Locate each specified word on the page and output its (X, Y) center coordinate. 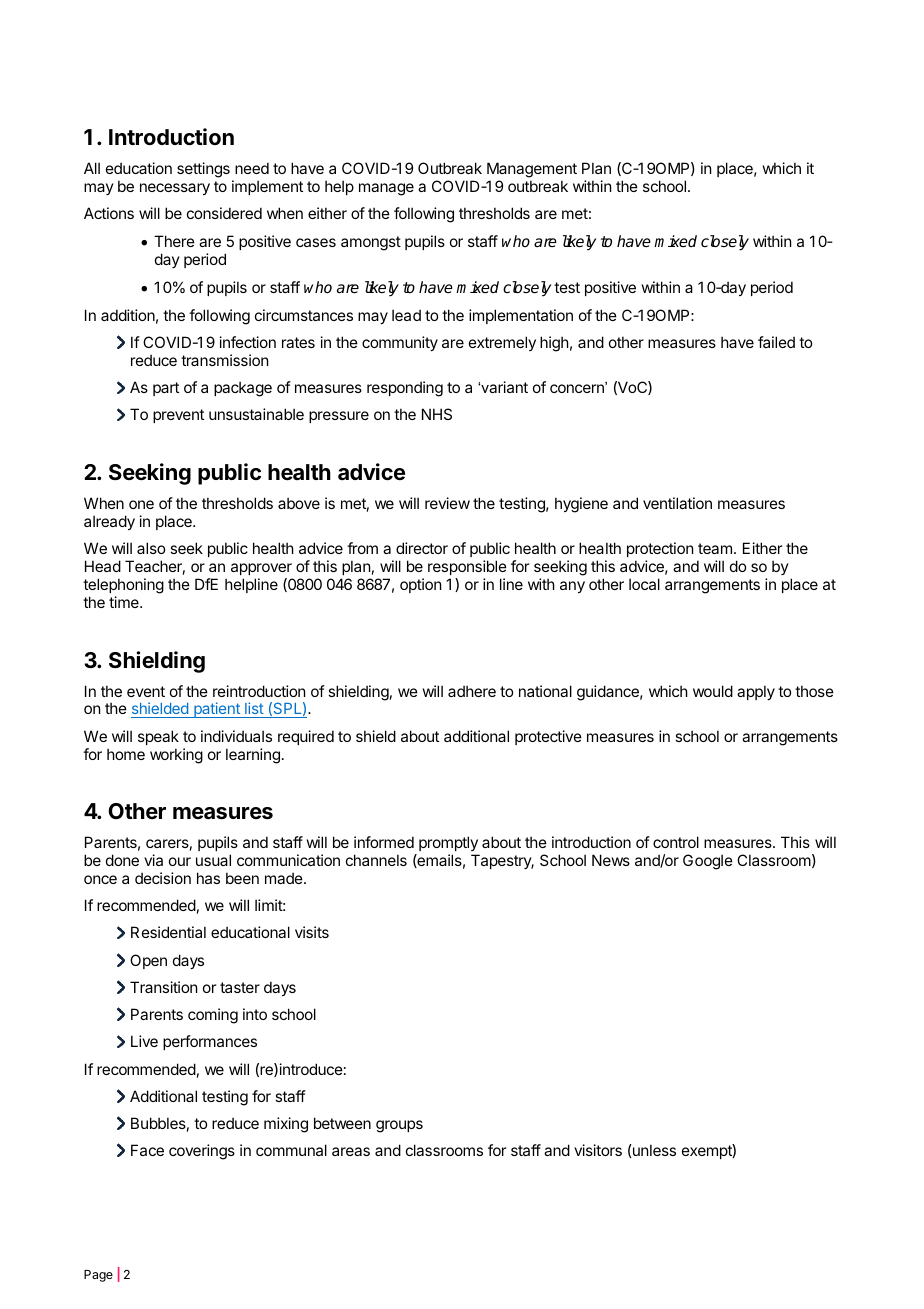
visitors (598, 1150)
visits (312, 932)
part (166, 389)
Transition (163, 987)
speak (158, 737)
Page (98, 1276)
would (713, 691)
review (447, 503)
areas (351, 1151)
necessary (175, 189)
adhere (472, 691)
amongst (371, 243)
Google (708, 862)
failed (776, 342)
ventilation (677, 503)
